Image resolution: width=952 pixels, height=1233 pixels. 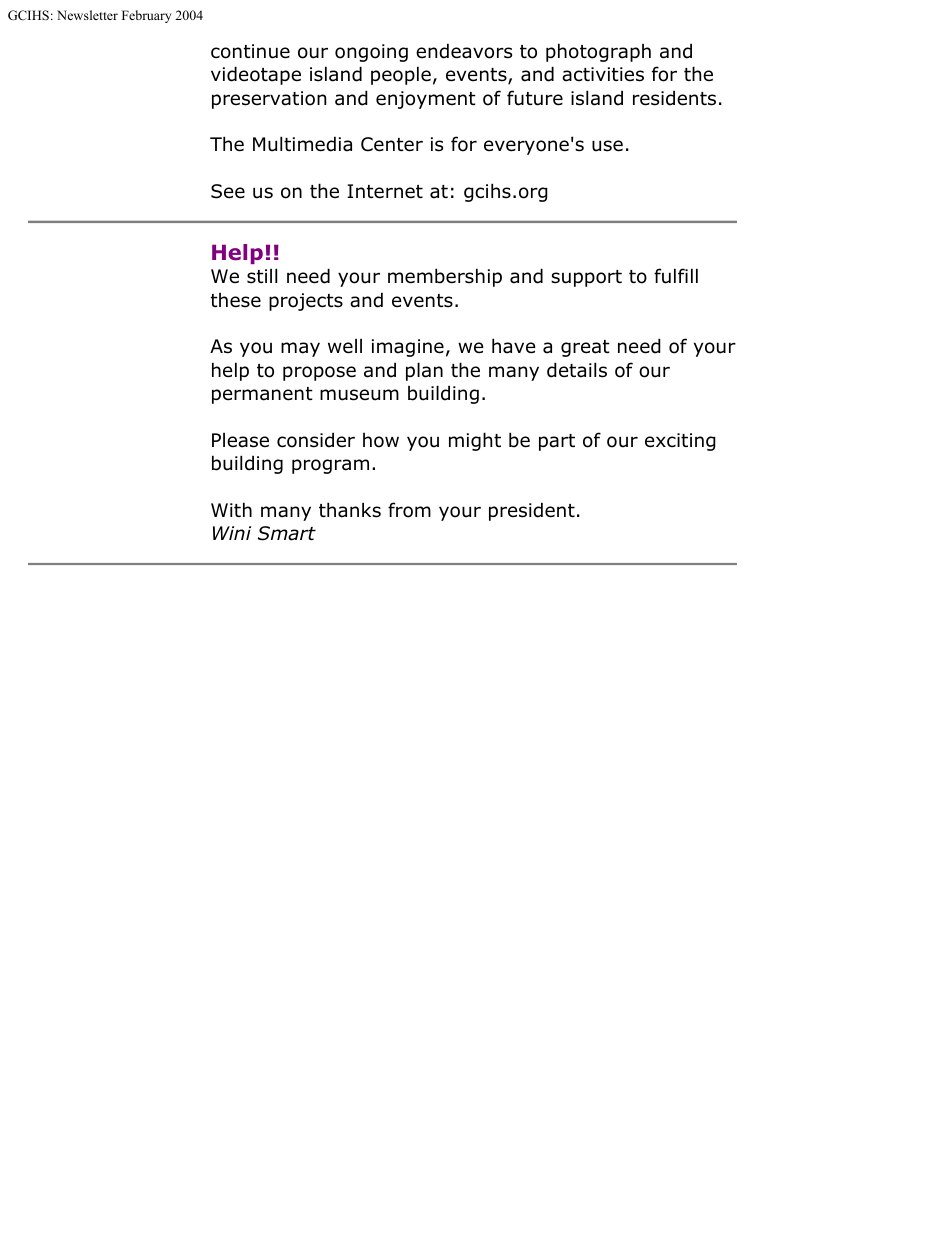 I want to click on support, so click(x=586, y=278).
